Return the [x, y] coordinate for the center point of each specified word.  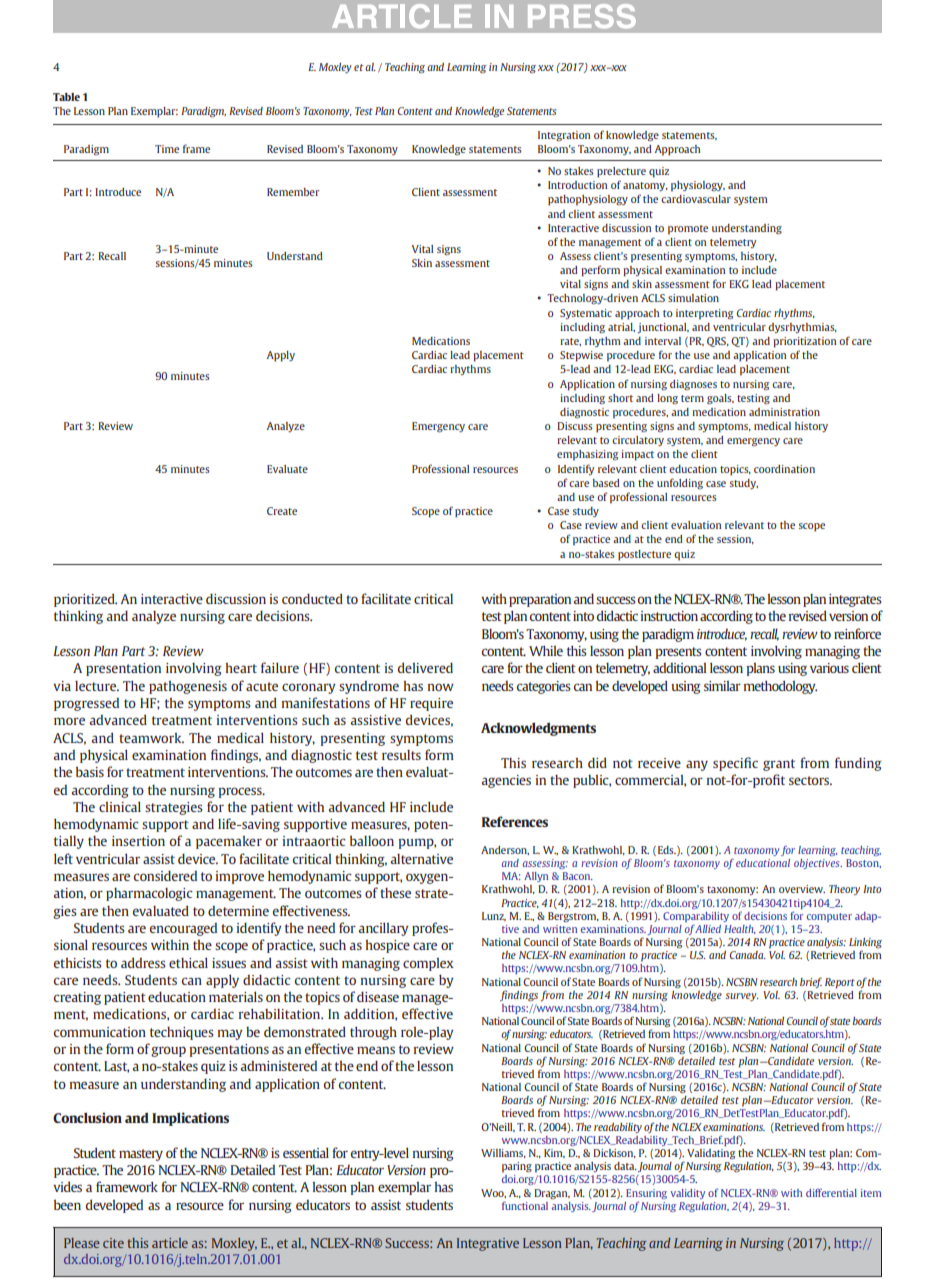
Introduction [577, 185]
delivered [425, 667]
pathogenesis [188, 687]
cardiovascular [696, 199]
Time [167, 149]
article [170, 1243]
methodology [780, 687]
